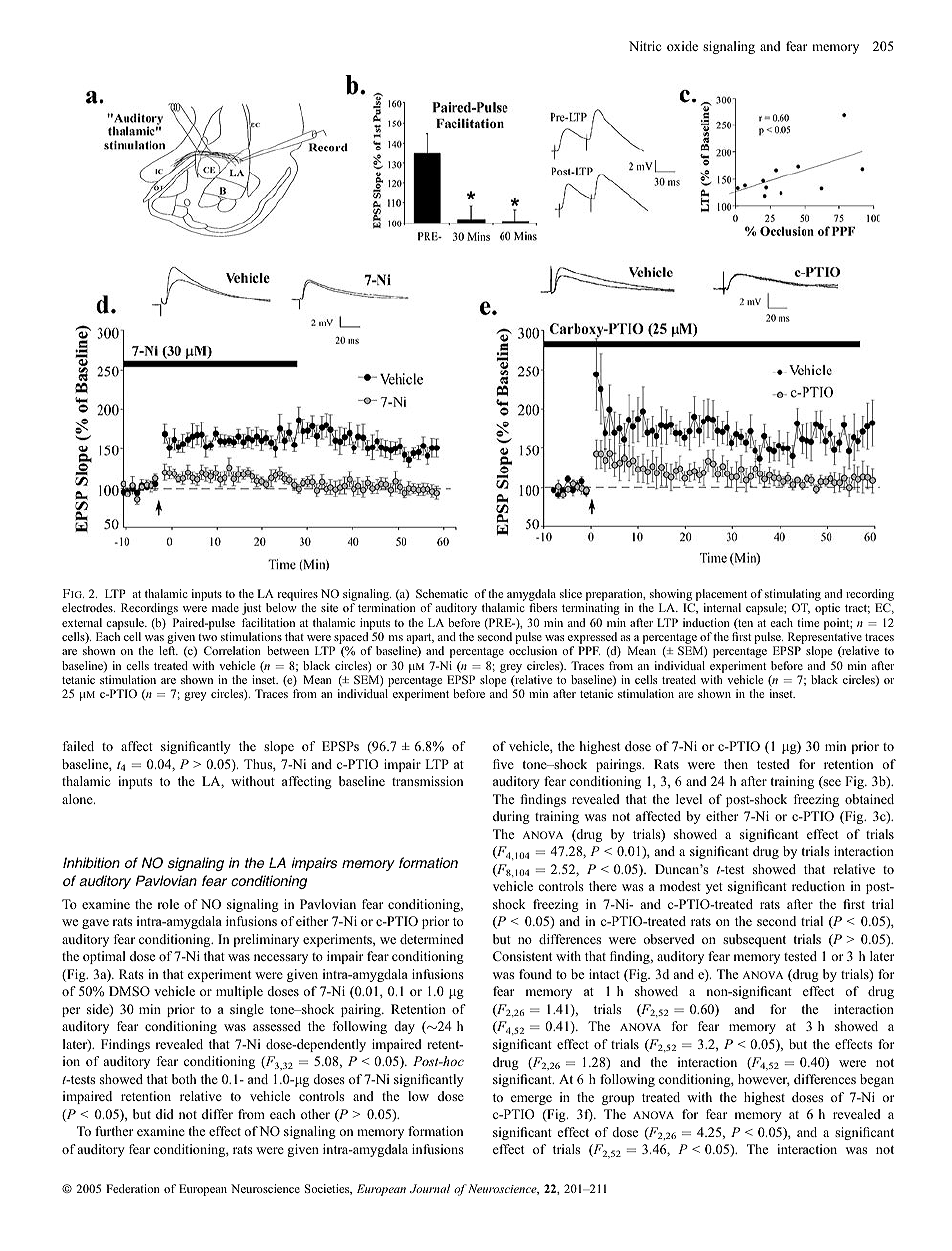 Image resolution: width=952 pixels, height=1251 pixels. Describe the element at coordinates (78, 799) in the page. I see `alone` at that location.
